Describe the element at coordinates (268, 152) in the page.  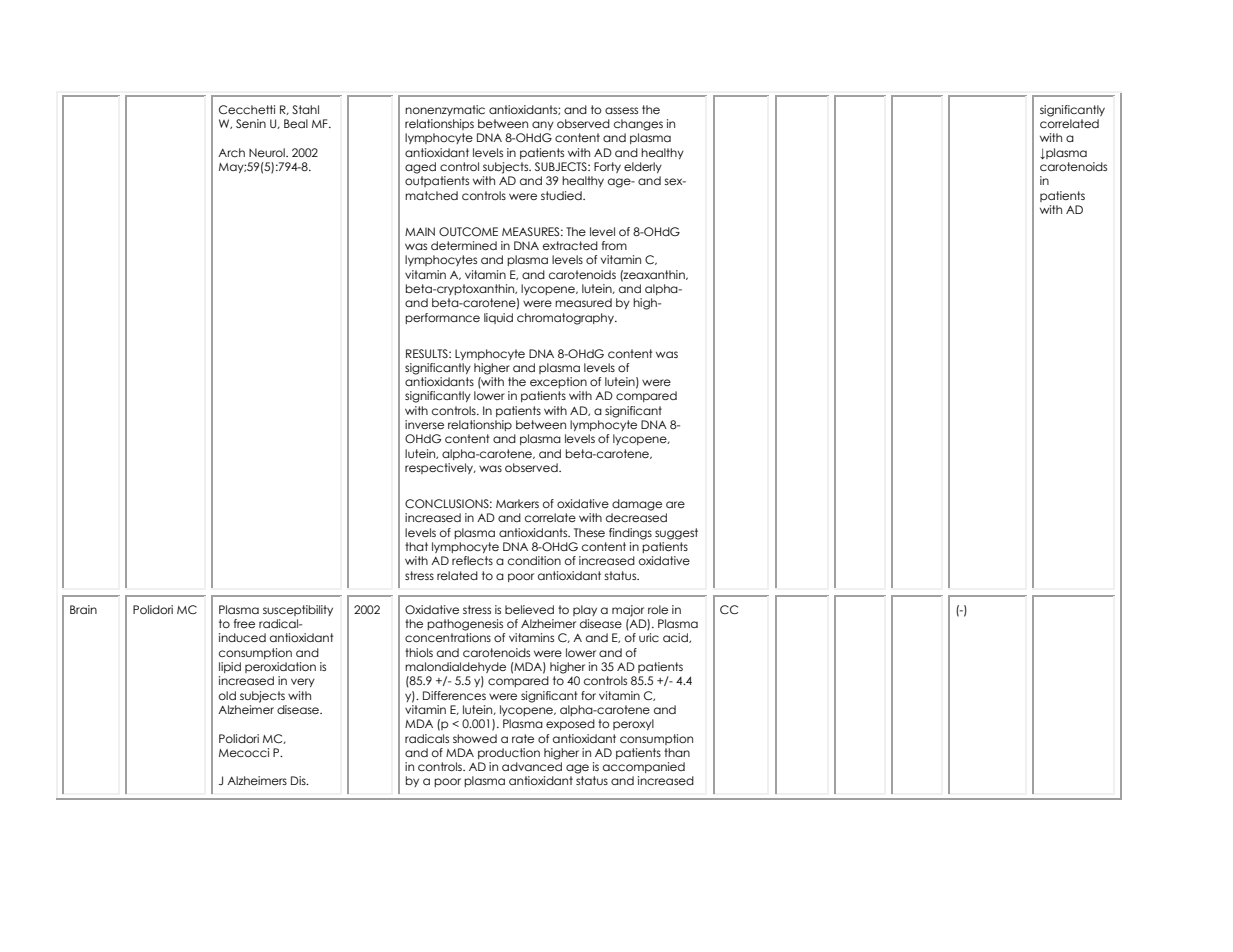
I see `Neurol` at that location.
